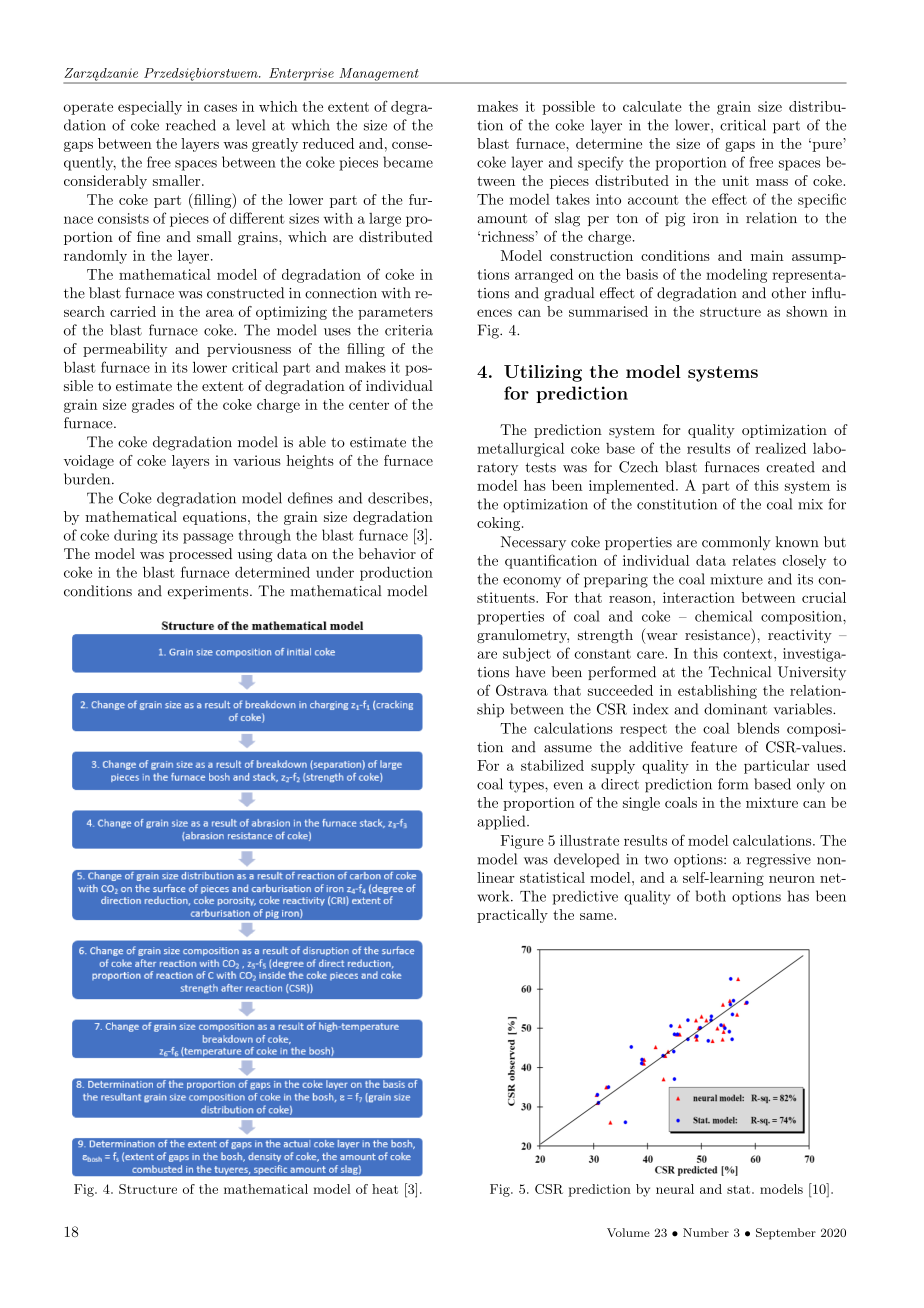  Describe the element at coordinates (628, 1232) in the image. I see `Volume` at that location.
